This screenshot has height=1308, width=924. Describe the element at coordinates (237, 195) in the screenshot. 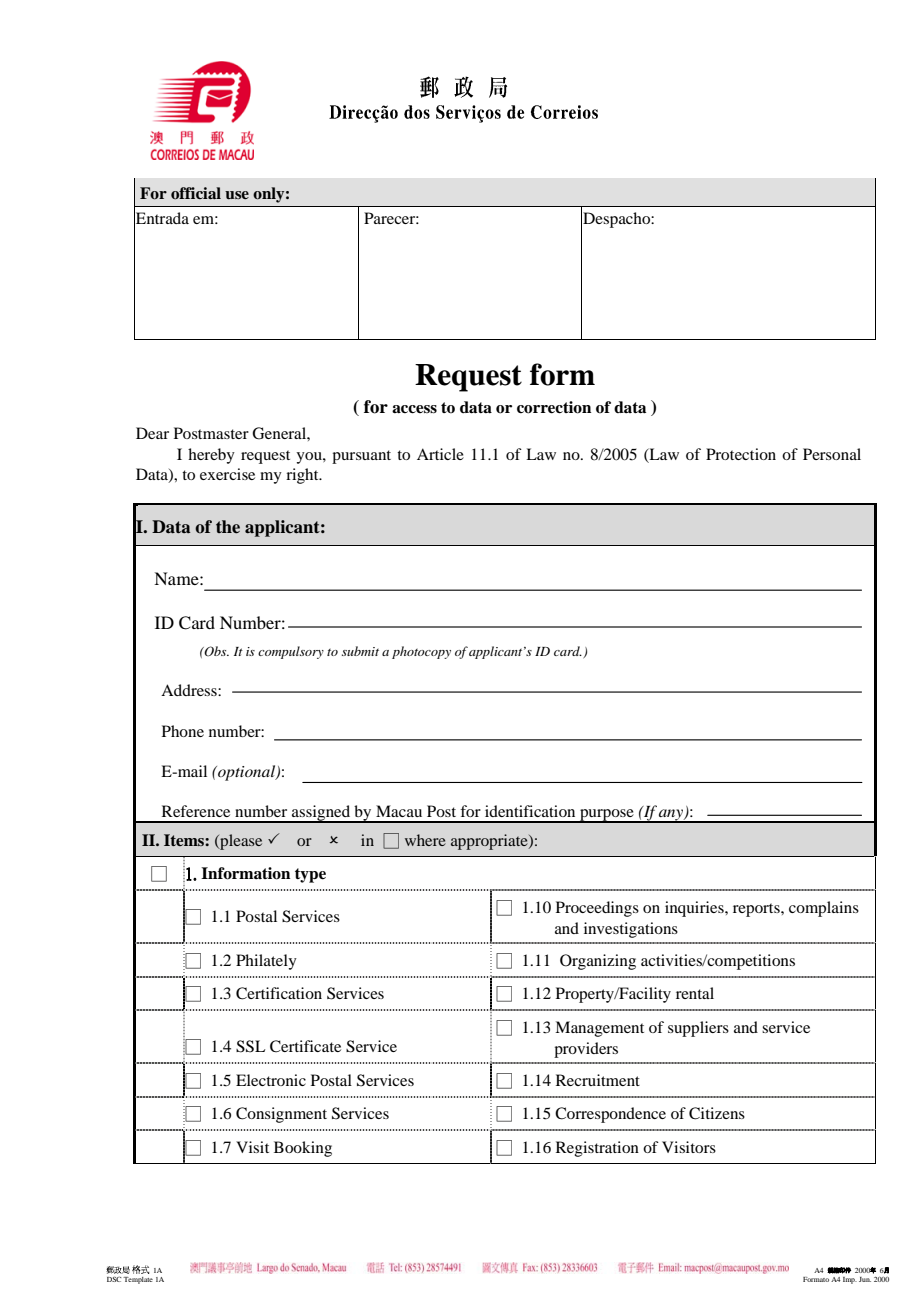

I see `use` at that location.
